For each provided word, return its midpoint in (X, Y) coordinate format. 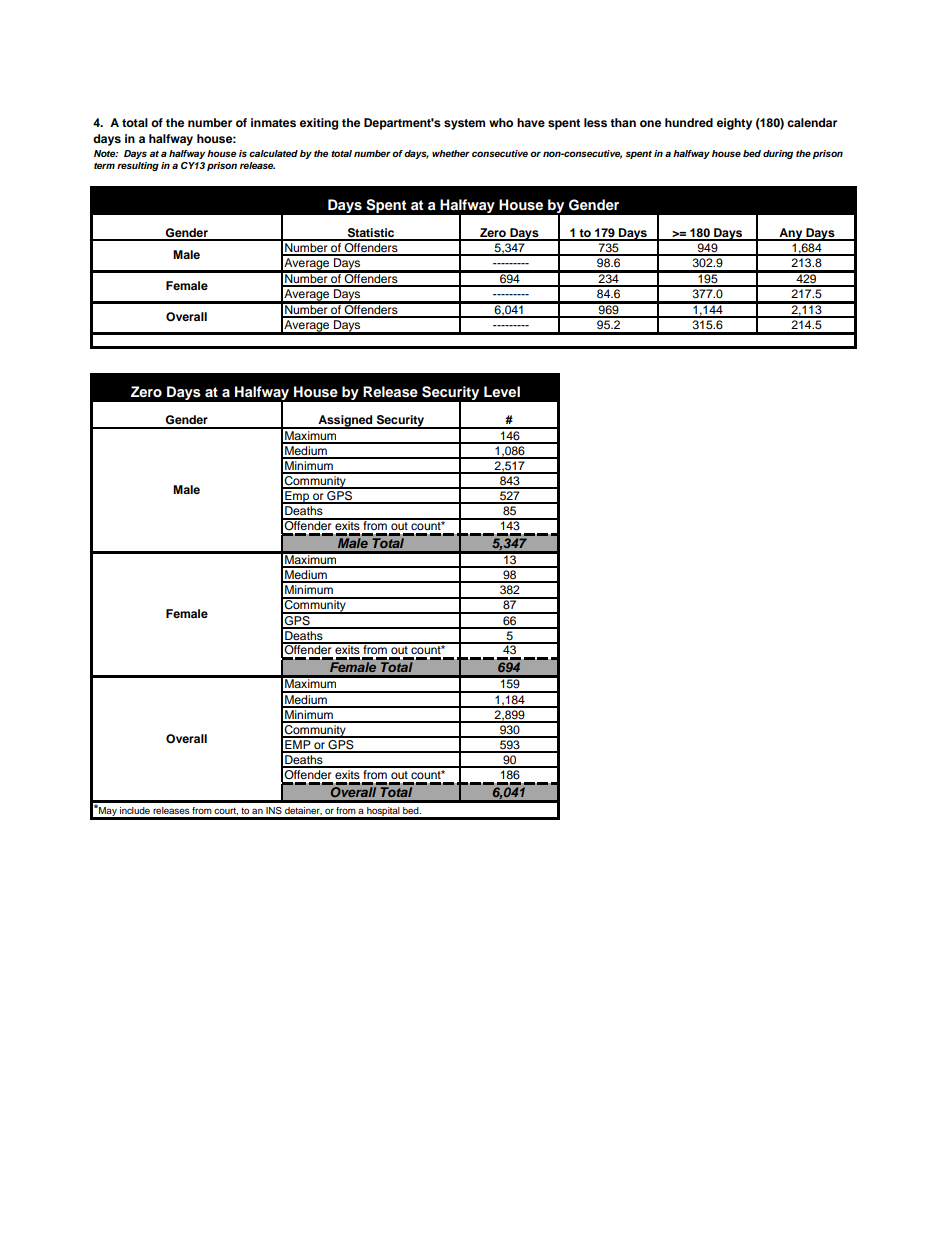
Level (502, 391)
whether (451, 153)
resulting (138, 166)
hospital (383, 813)
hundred (689, 122)
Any (791, 234)
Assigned (345, 422)
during (778, 154)
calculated (273, 153)
